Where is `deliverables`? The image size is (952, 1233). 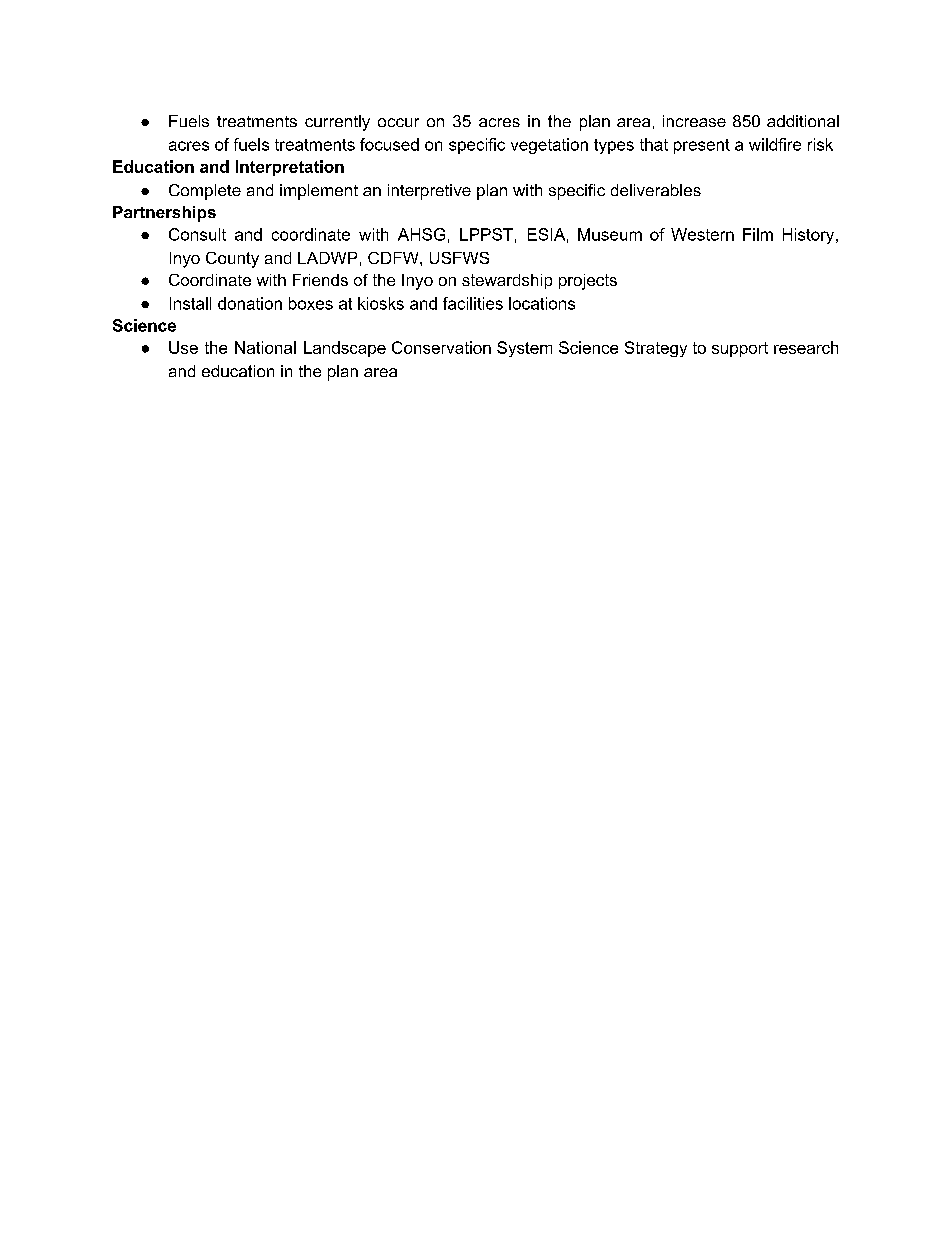 deliverables is located at coordinates (656, 190).
